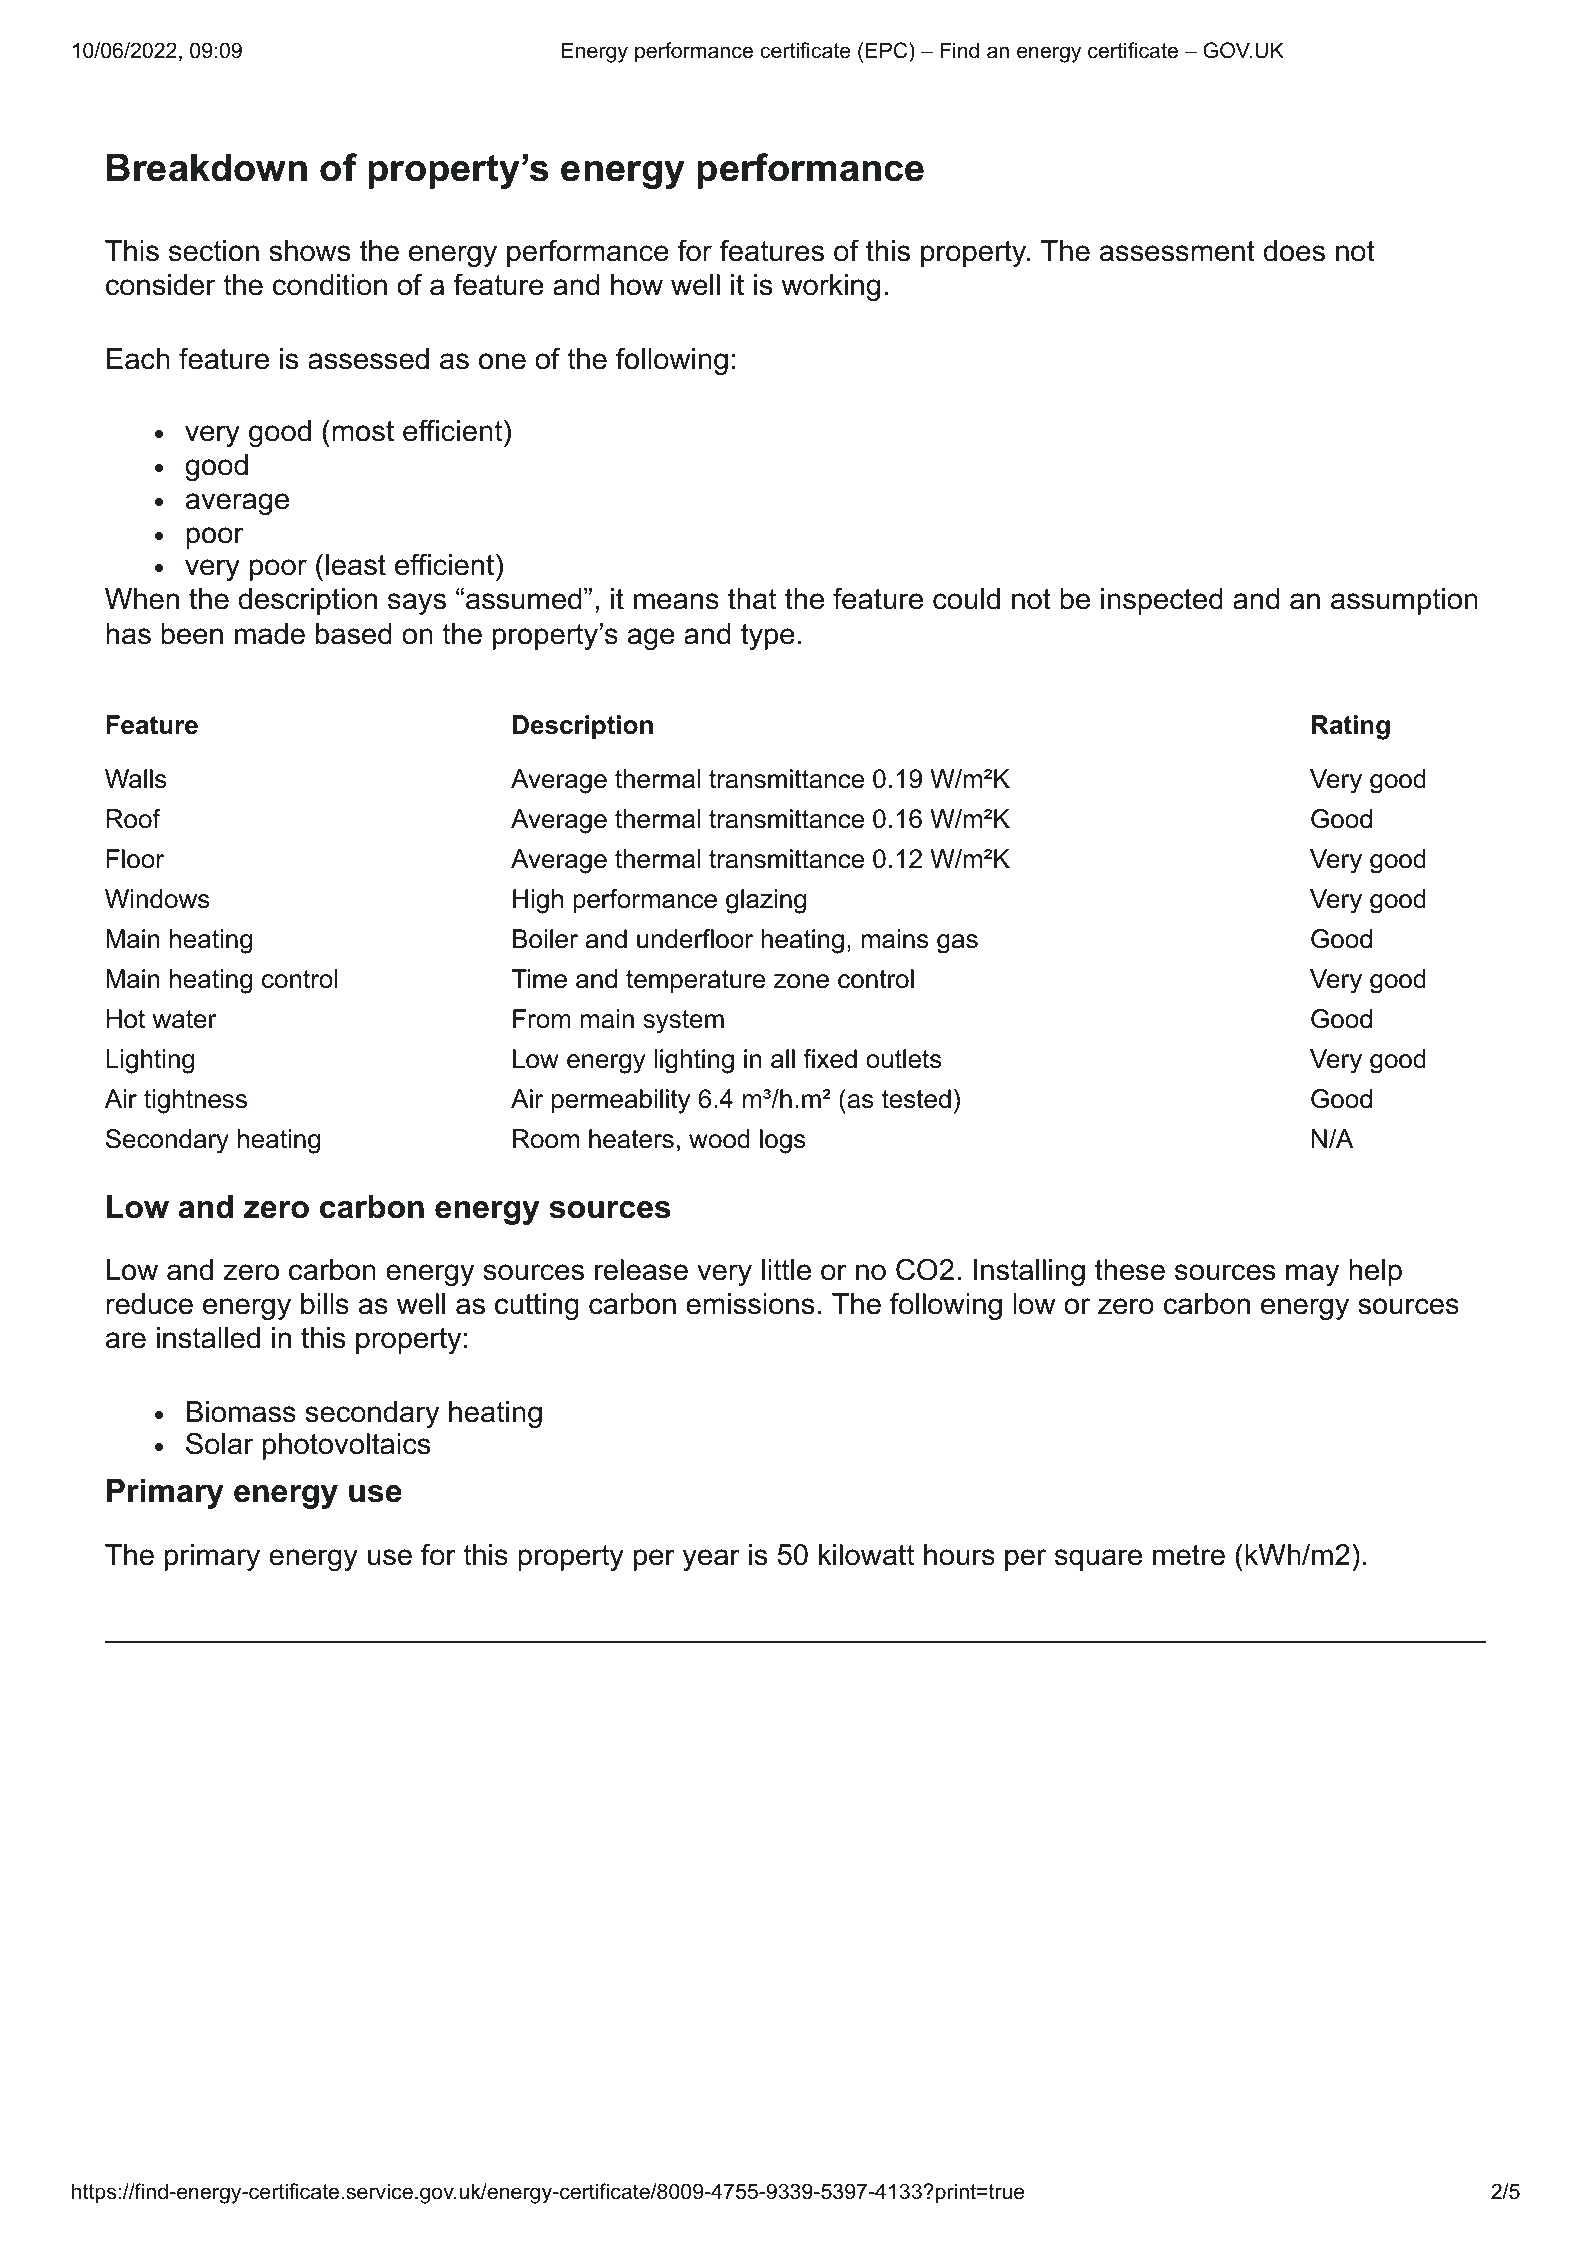 This screenshot has height=2245, width=1591. I want to click on Roof, so click(133, 819).
